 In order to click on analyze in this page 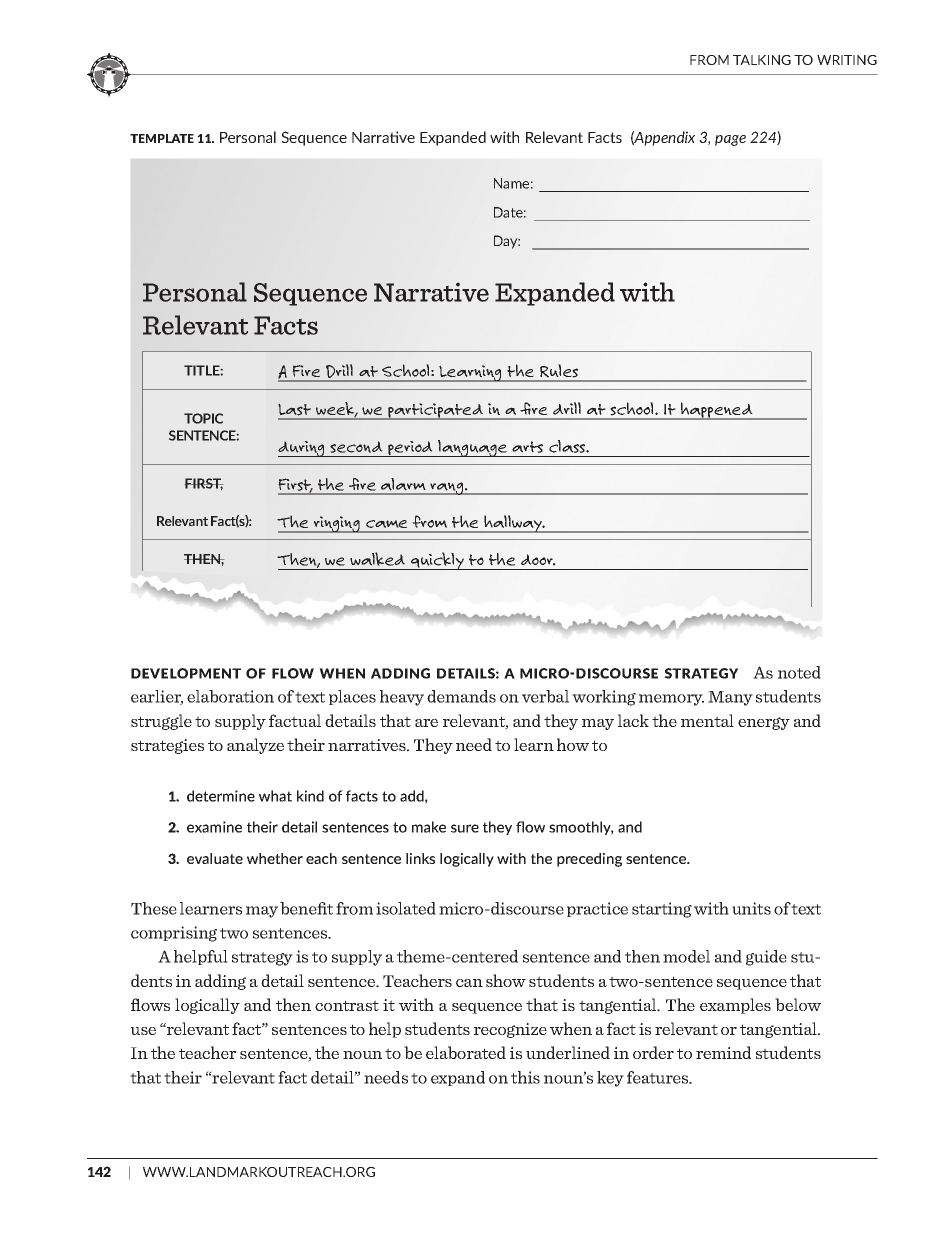, I will do `click(255, 746)`.
